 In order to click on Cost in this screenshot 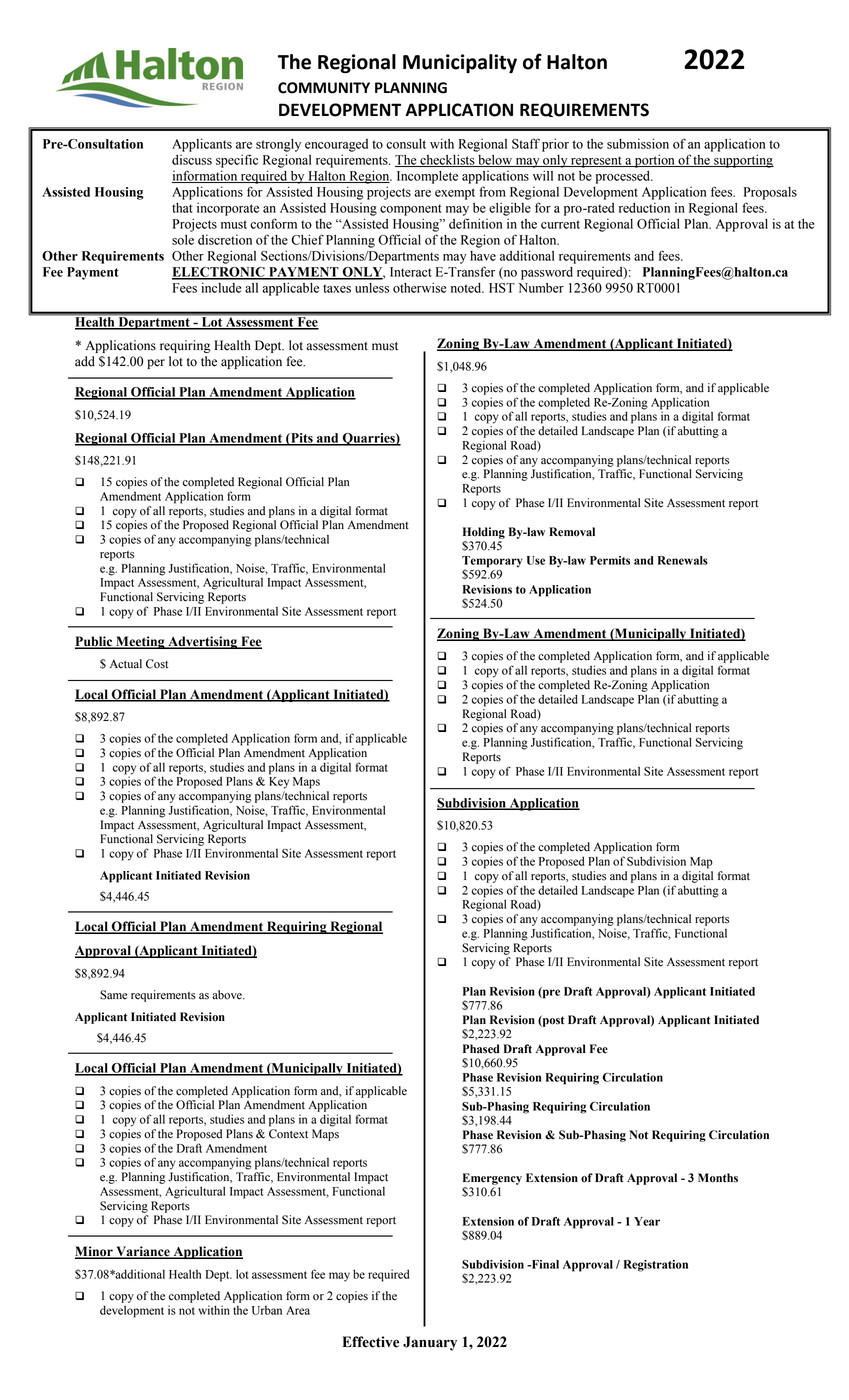, I will do `click(157, 664)`.
